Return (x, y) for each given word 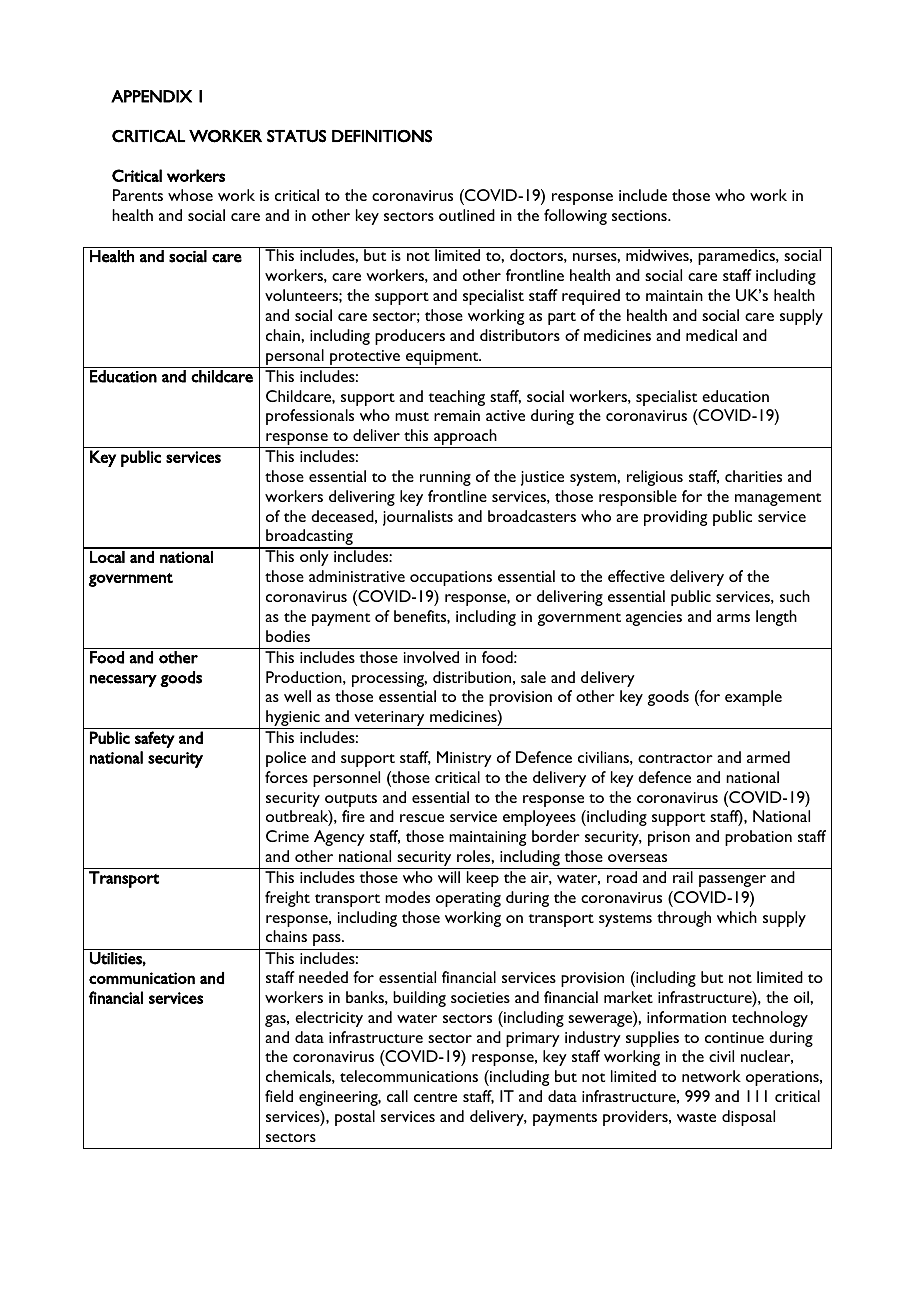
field (279, 1096)
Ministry (464, 759)
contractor (675, 758)
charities (753, 476)
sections (640, 215)
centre (435, 1097)
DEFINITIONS (382, 136)
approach (465, 438)
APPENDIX (151, 96)
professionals (310, 417)
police (286, 759)
